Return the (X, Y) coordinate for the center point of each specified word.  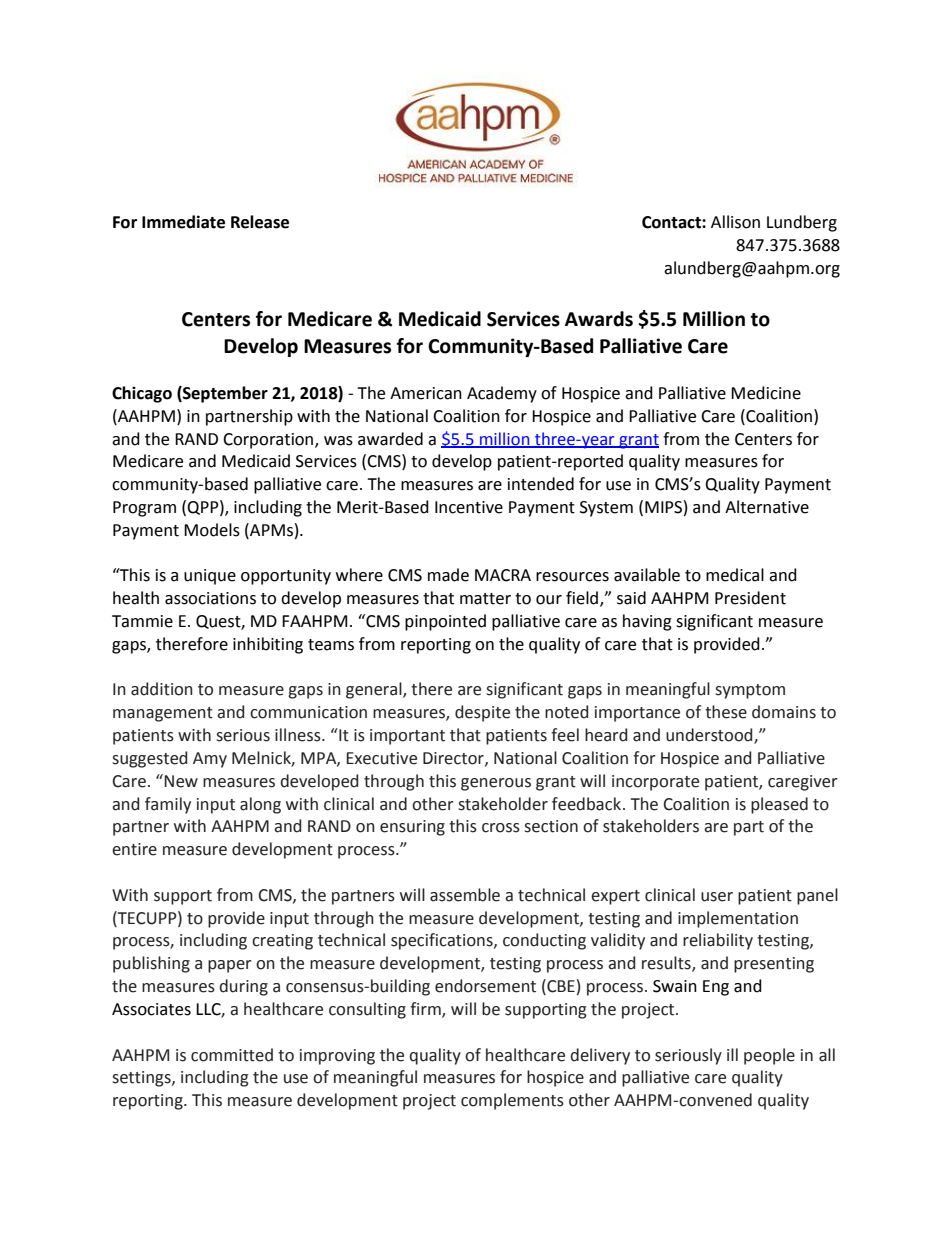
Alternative (767, 507)
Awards (599, 319)
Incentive (469, 507)
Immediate (183, 222)
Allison (735, 222)
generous (496, 784)
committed (232, 1055)
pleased (779, 805)
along (260, 805)
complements (512, 1101)
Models (212, 530)
